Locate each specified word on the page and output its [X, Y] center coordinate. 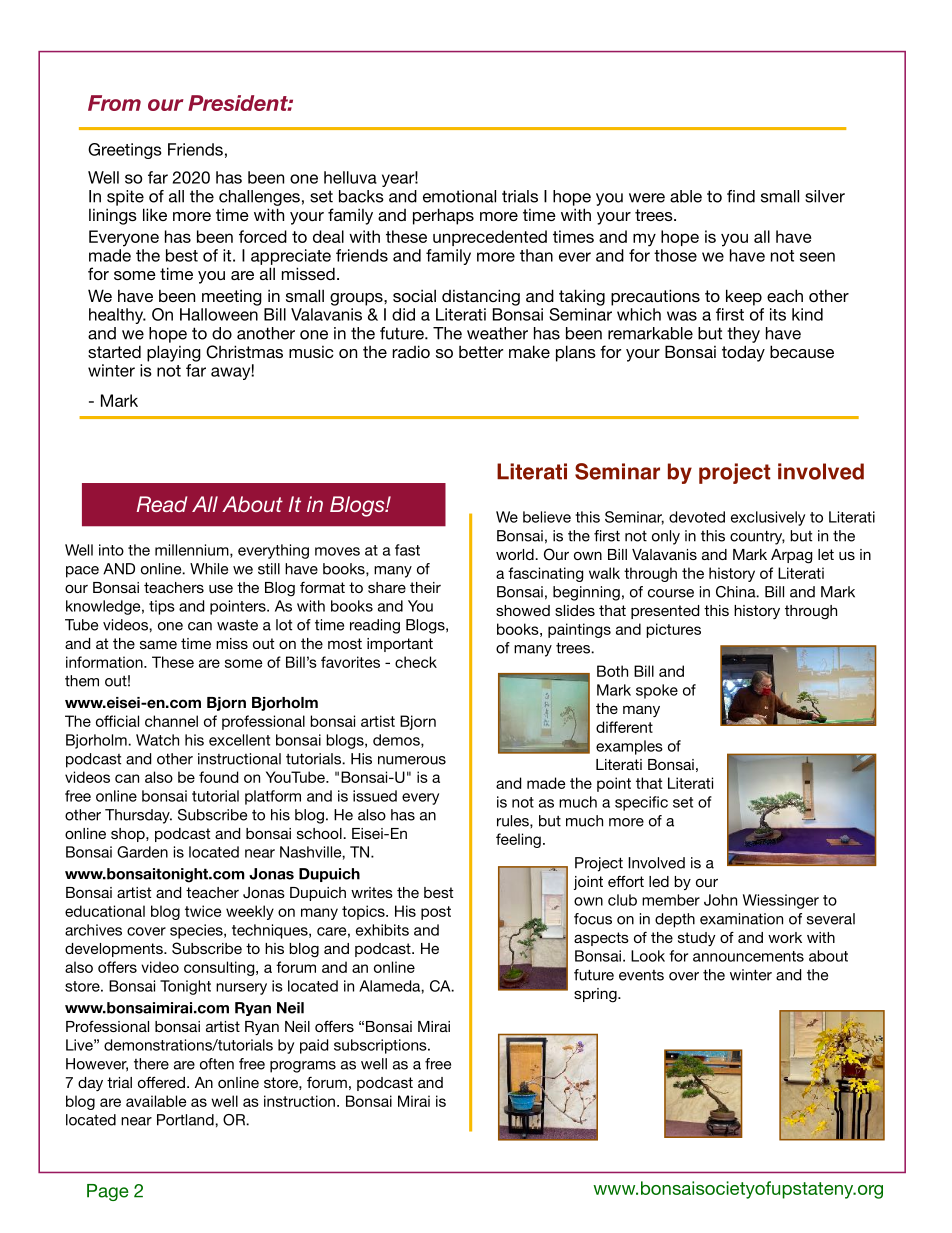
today [743, 353]
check [416, 662]
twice [203, 911]
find [741, 196]
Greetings [125, 151]
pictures [673, 630]
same [158, 644]
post [436, 913]
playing [174, 353]
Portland [186, 1120]
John [720, 900]
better [481, 351]
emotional [459, 196]
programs [303, 1067]
